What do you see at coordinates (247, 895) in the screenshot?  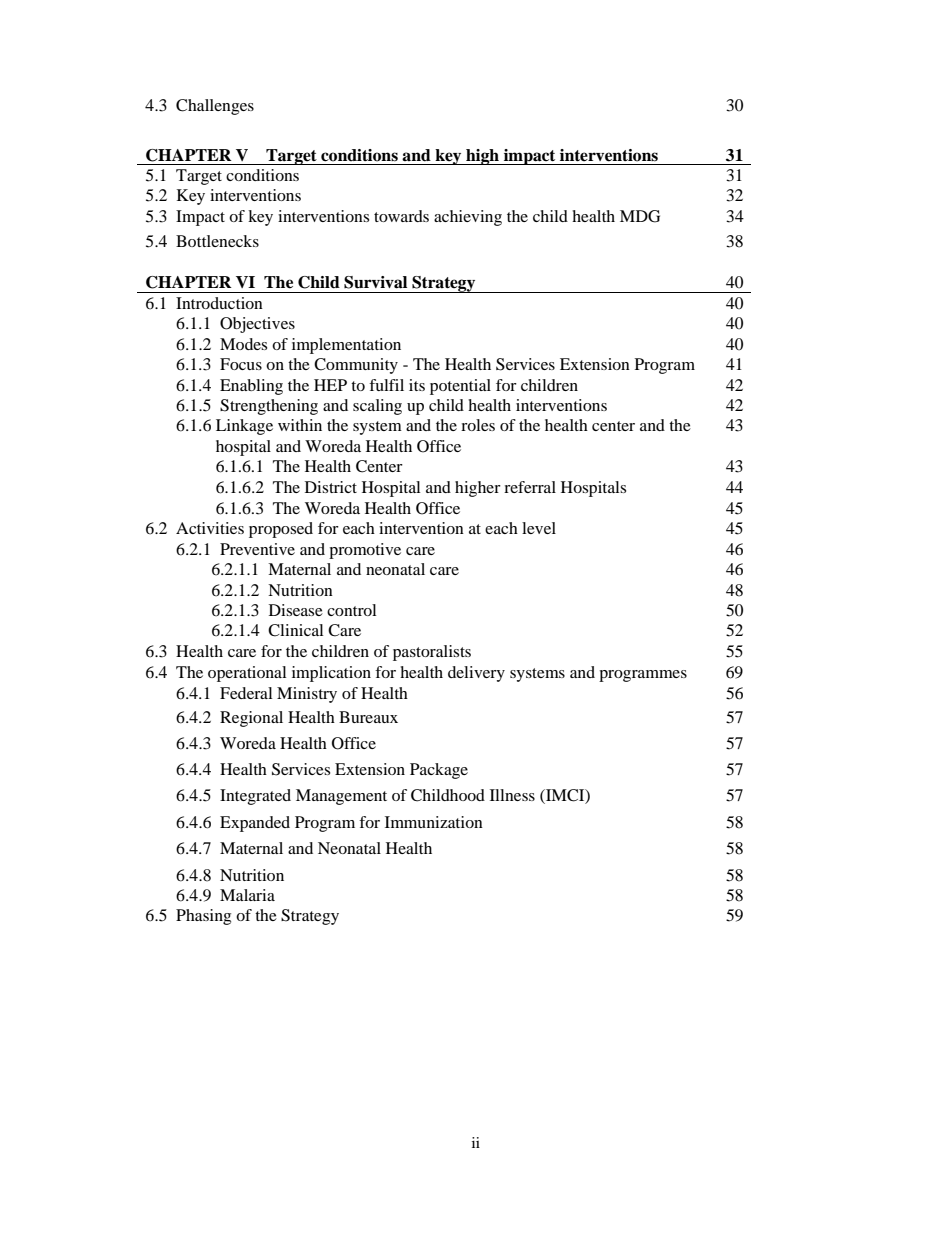 I see `Malaria` at bounding box center [247, 895].
